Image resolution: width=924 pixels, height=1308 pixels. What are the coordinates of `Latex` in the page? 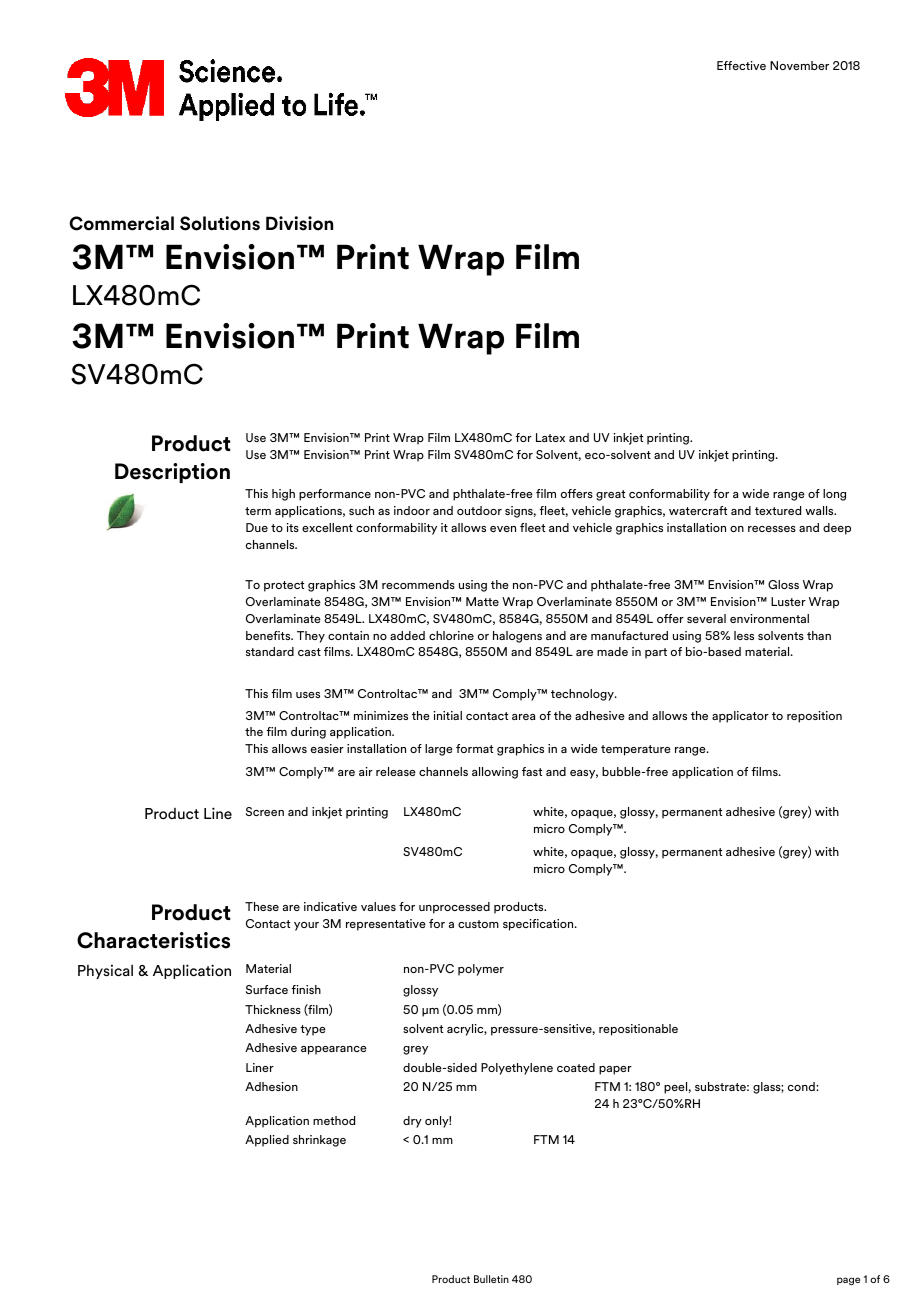 It's located at (550, 437).
